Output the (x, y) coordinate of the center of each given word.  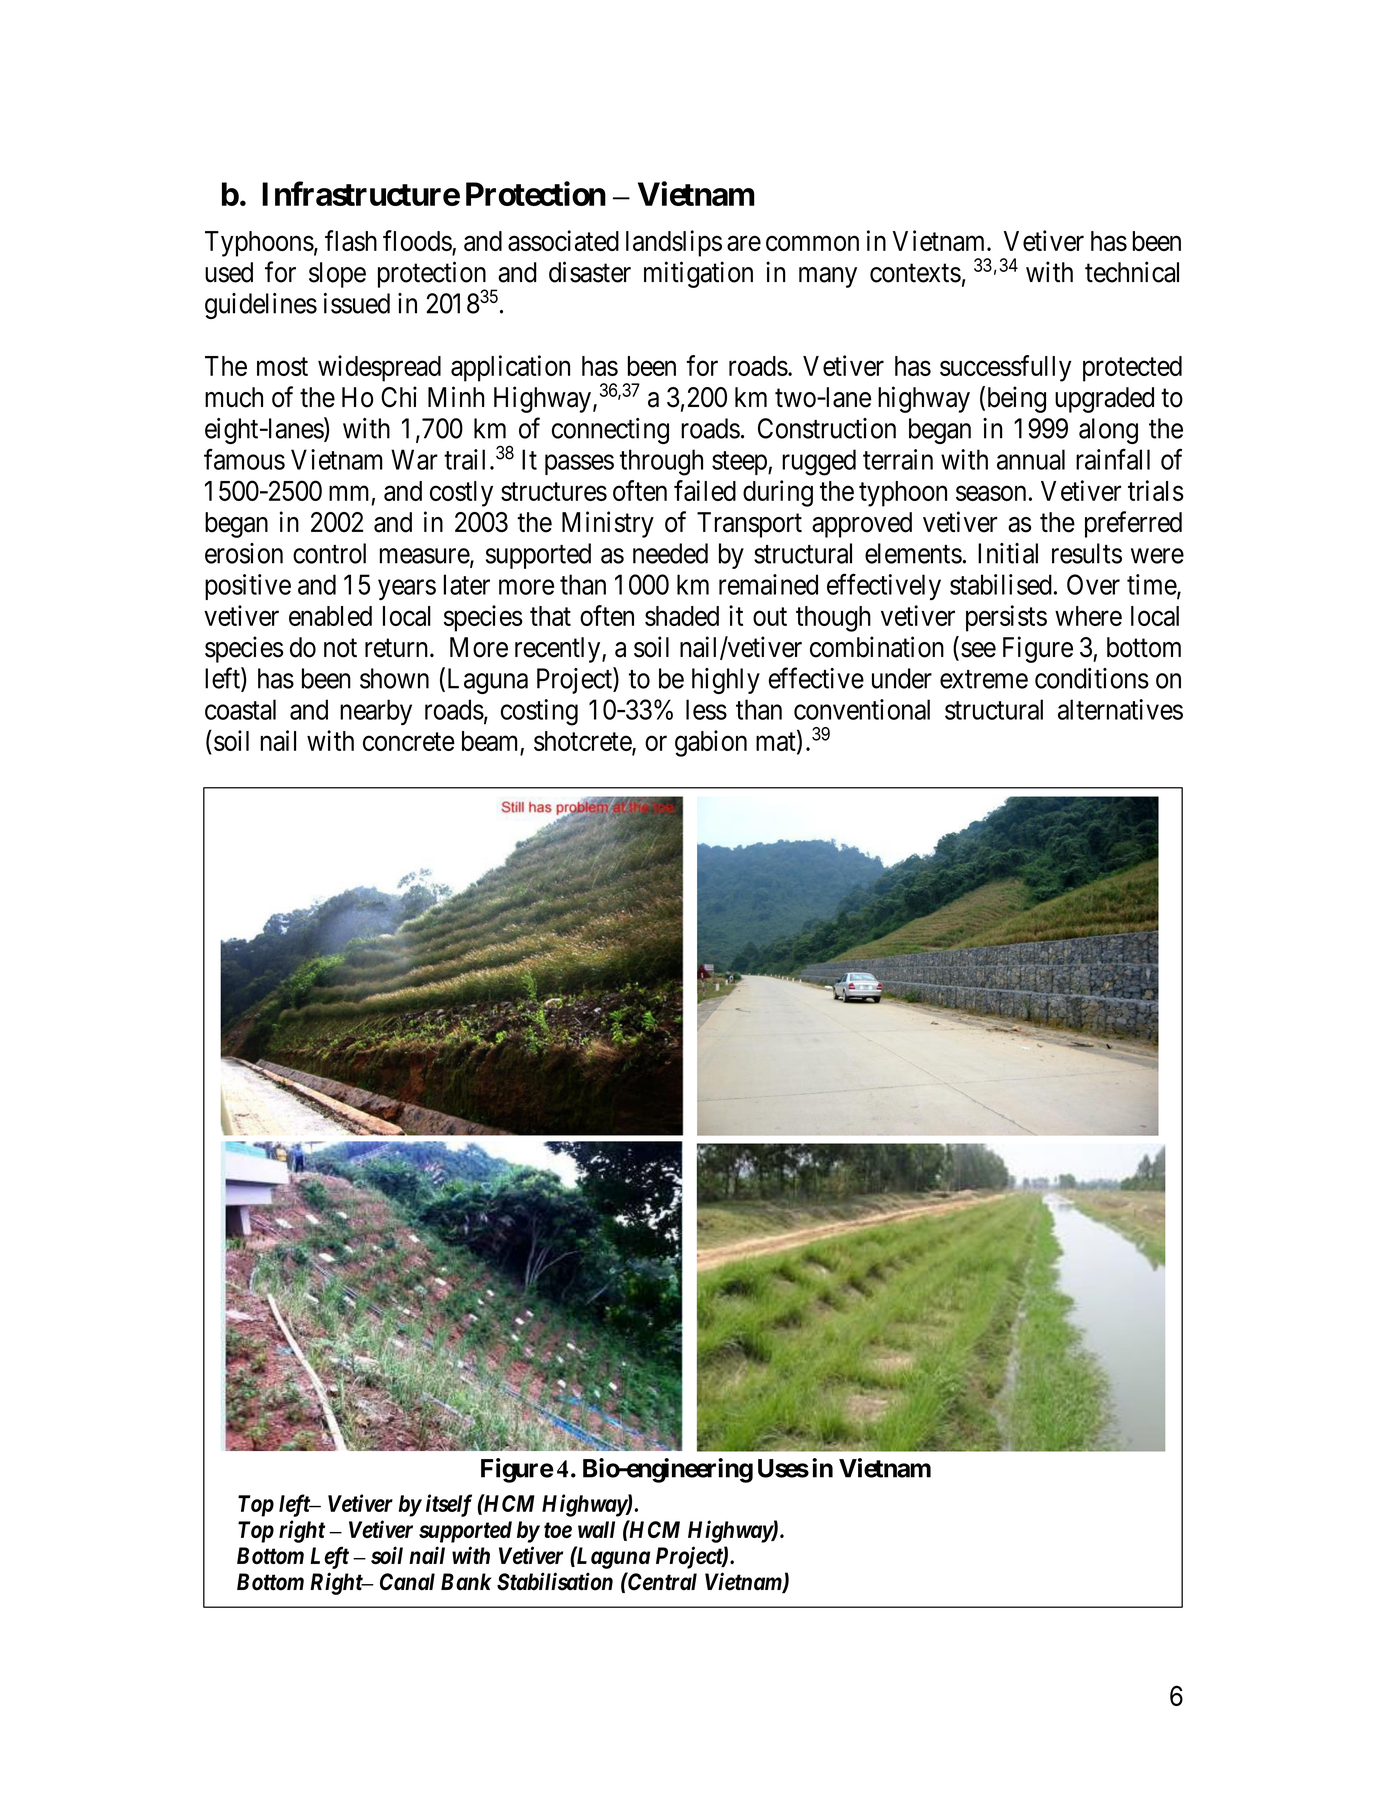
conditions (1092, 678)
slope (337, 275)
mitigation (698, 274)
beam (489, 741)
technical (1132, 272)
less (706, 709)
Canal (407, 1582)
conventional (862, 709)
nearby (376, 712)
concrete (409, 742)
